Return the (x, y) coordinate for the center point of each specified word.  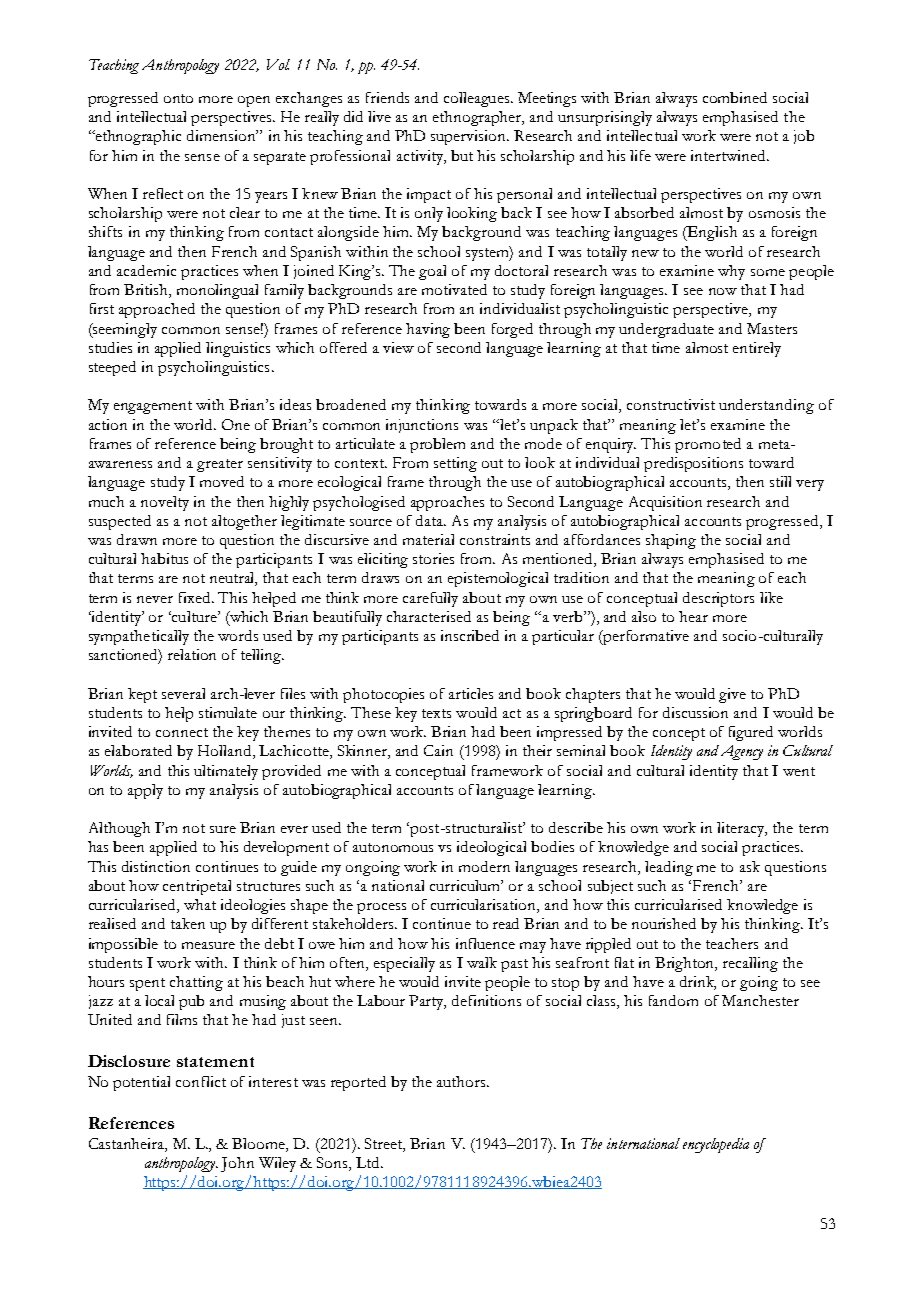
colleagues (478, 99)
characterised (429, 616)
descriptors (718, 599)
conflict (201, 1081)
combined (735, 97)
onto (178, 98)
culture (194, 616)
